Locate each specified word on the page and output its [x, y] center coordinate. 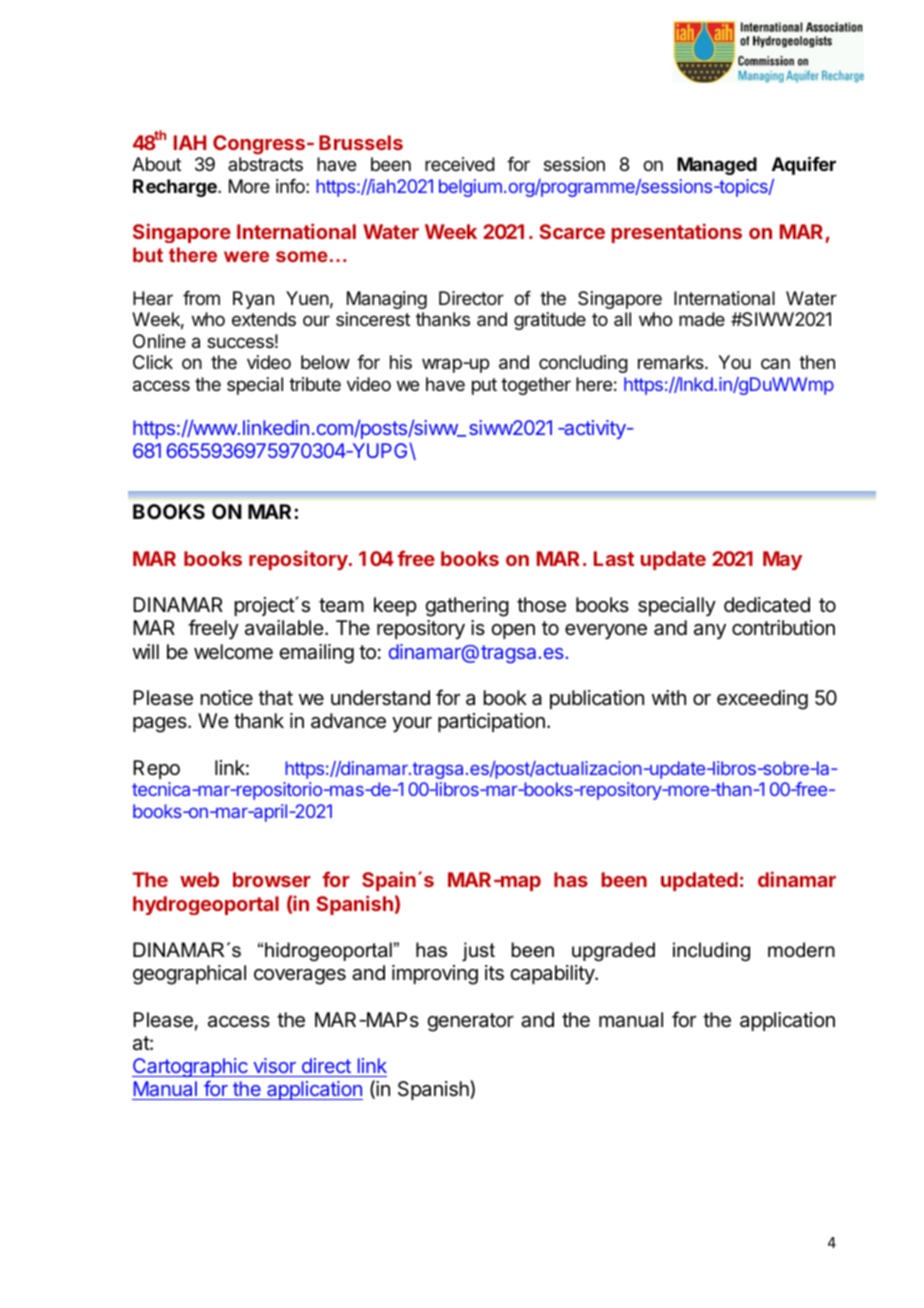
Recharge [176, 188]
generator [470, 1022]
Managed [717, 166]
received [460, 164]
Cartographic [191, 1069]
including [711, 952]
